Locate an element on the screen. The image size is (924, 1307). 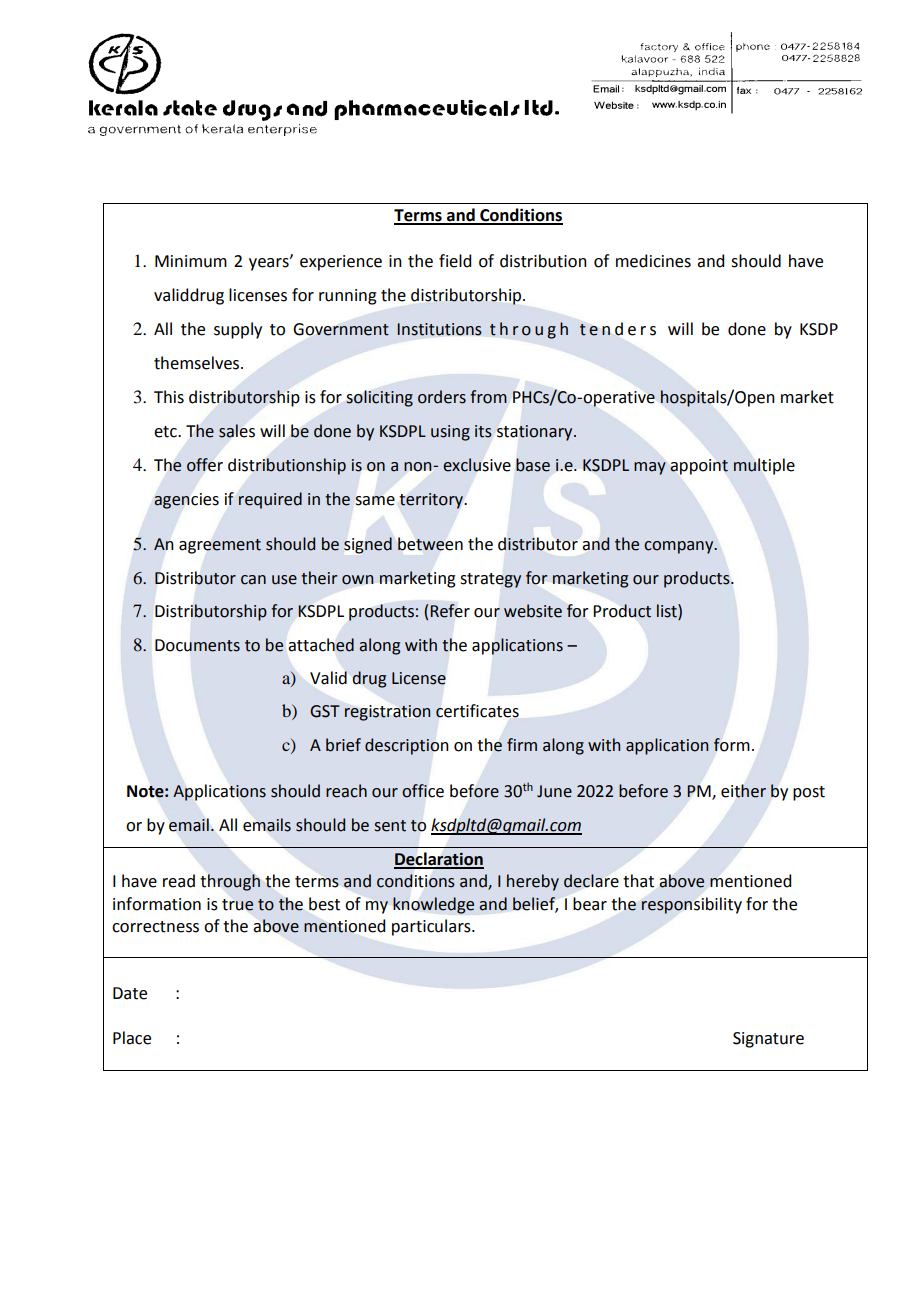
field is located at coordinates (455, 261).
